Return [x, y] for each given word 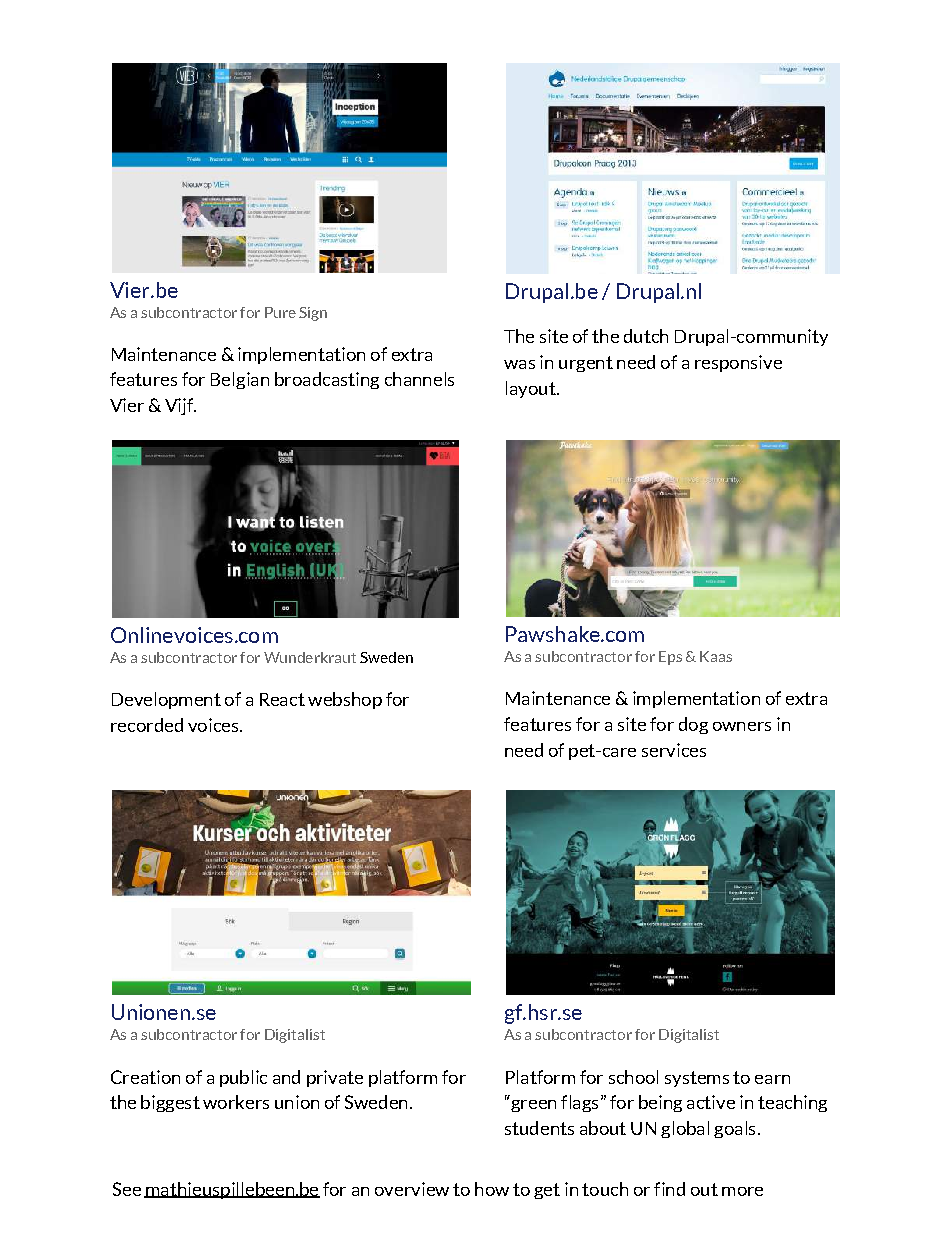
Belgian [240, 380]
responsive [738, 363]
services [674, 750]
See [127, 1189]
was [519, 364]
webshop [345, 700]
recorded [147, 725]
